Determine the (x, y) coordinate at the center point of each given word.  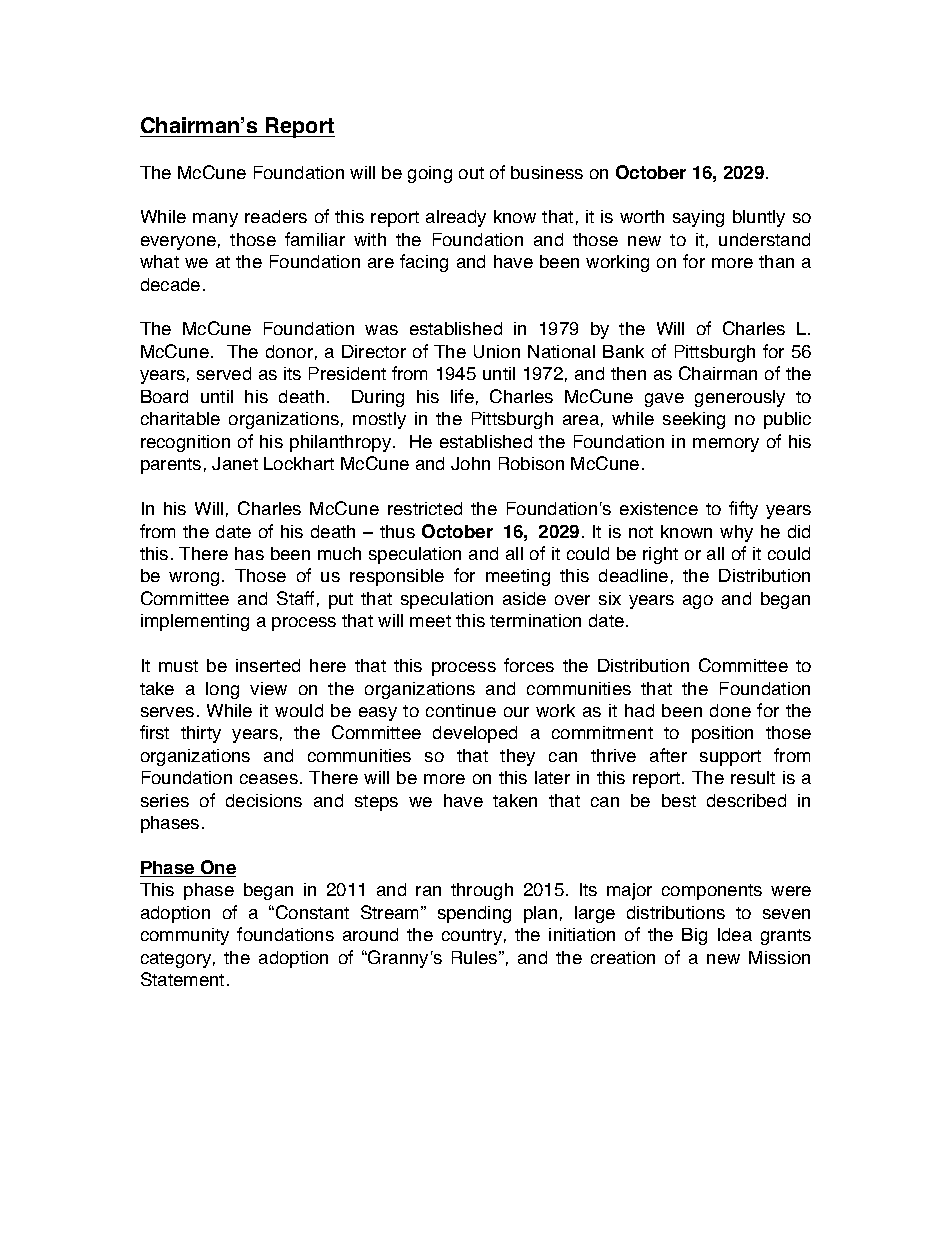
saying (698, 218)
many (215, 220)
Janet (235, 463)
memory (726, 445)
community (185, 936)
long (222, 690)
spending (474, 914)
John (470, 463)
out (471, 173)
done (730, 710)
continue (461, 710)
